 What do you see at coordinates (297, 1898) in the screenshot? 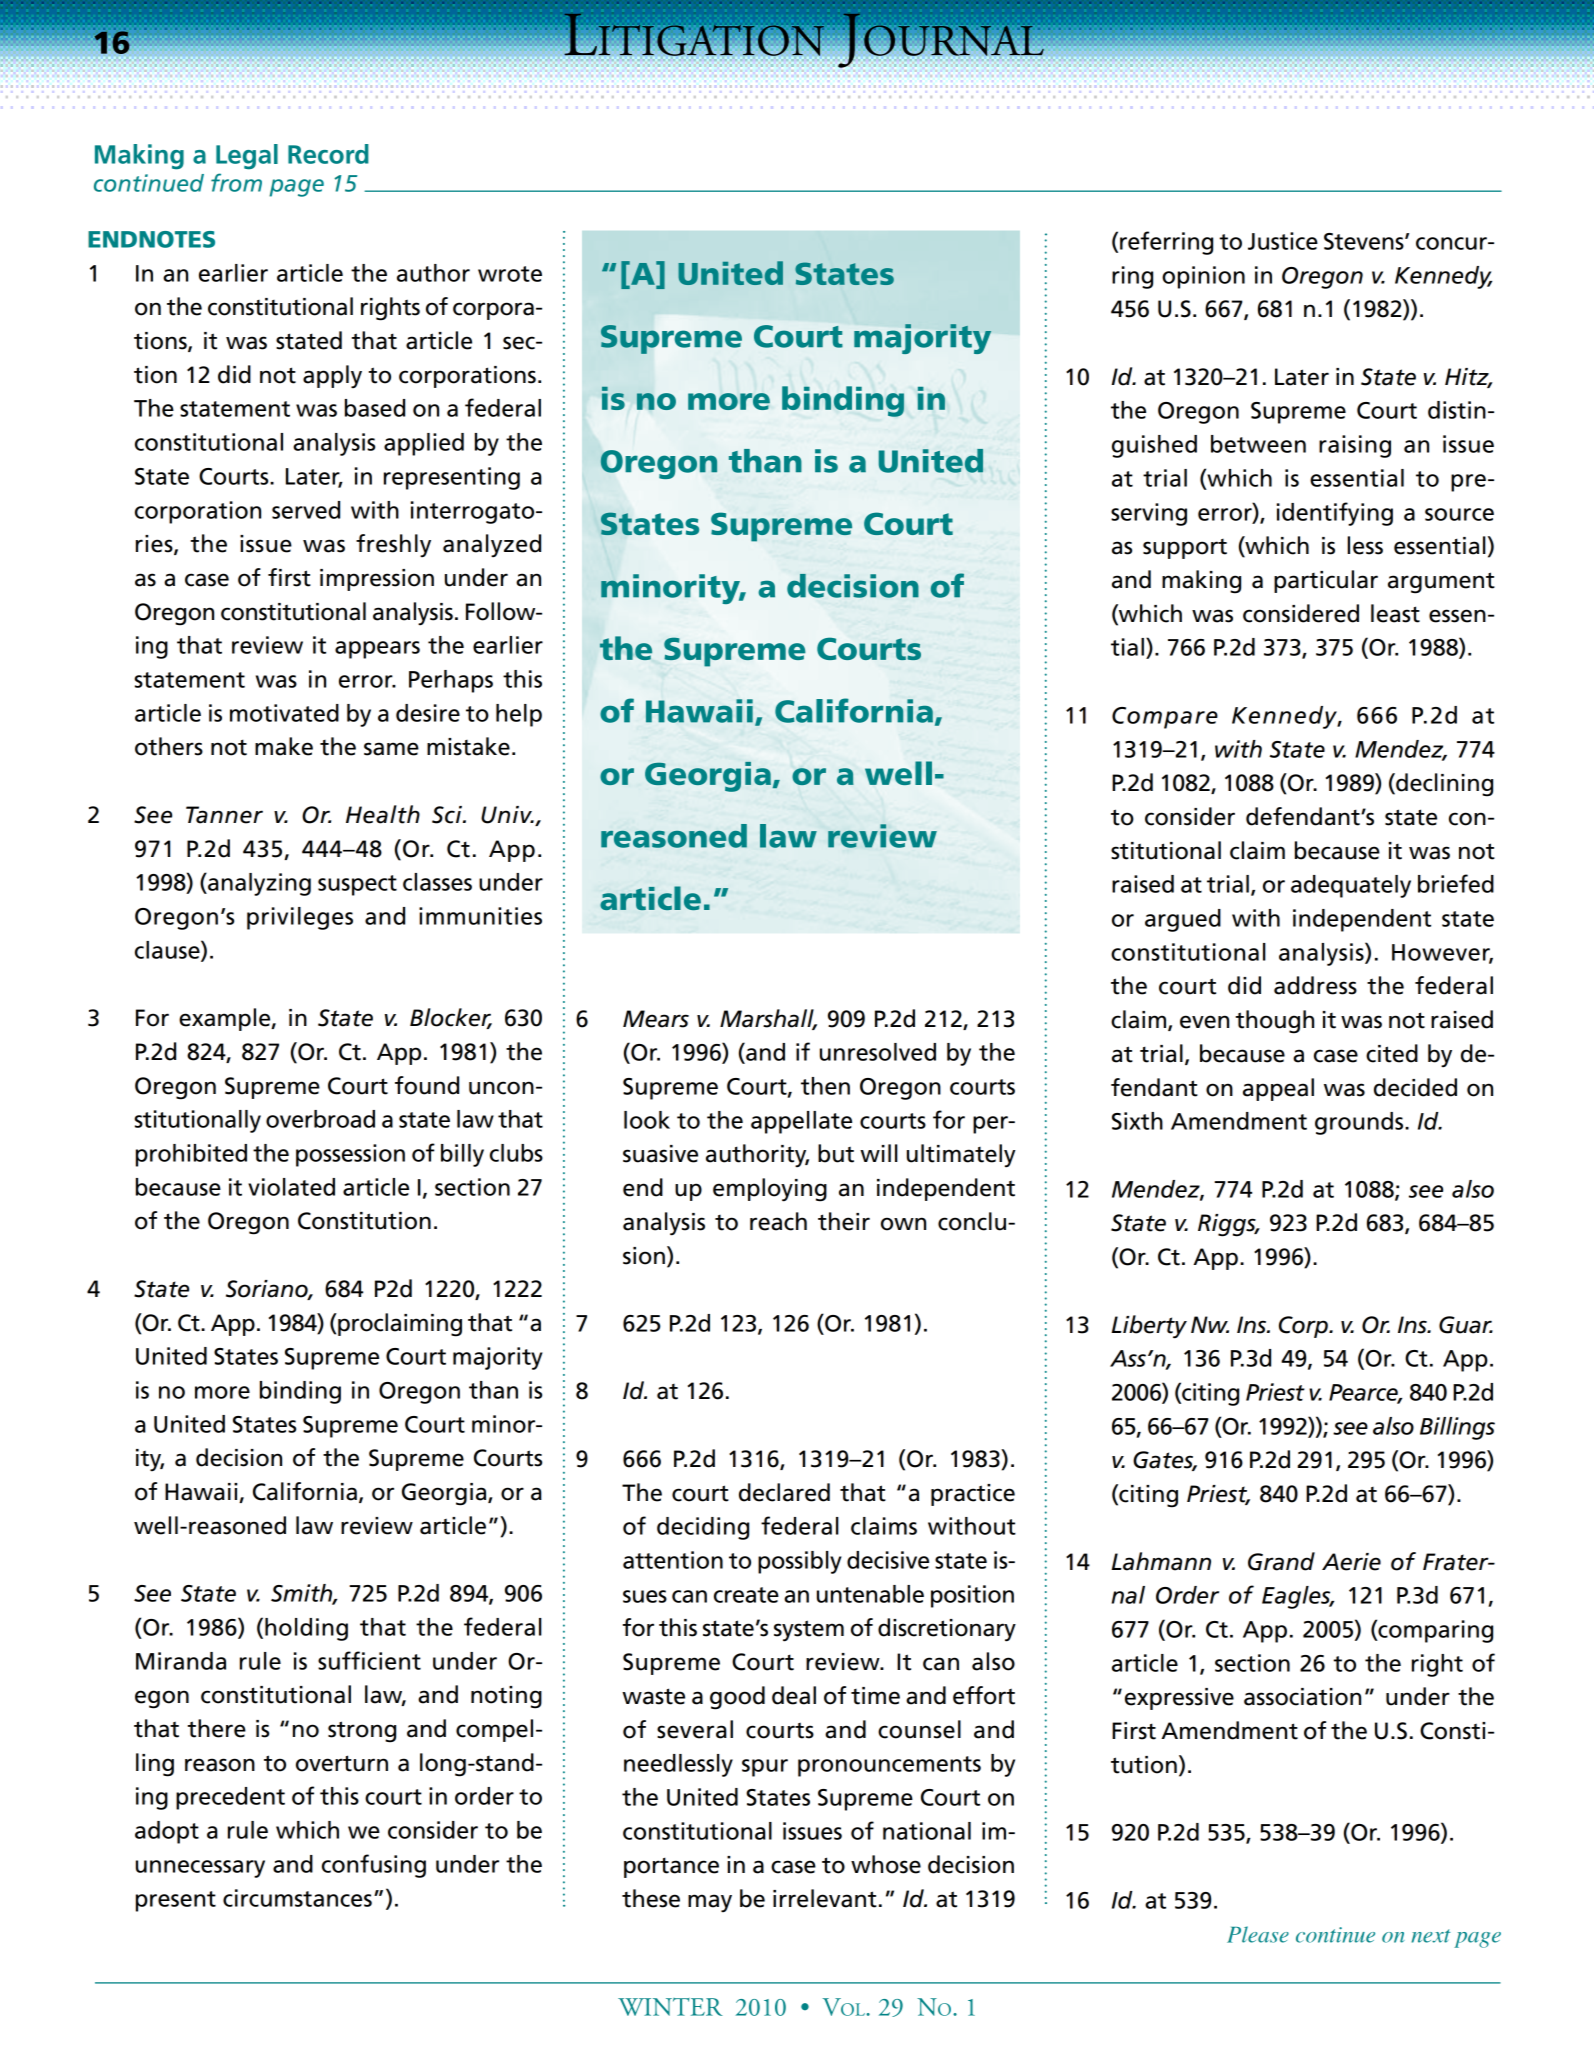
I see `circumstances` at bounding box center [297, 1898].
